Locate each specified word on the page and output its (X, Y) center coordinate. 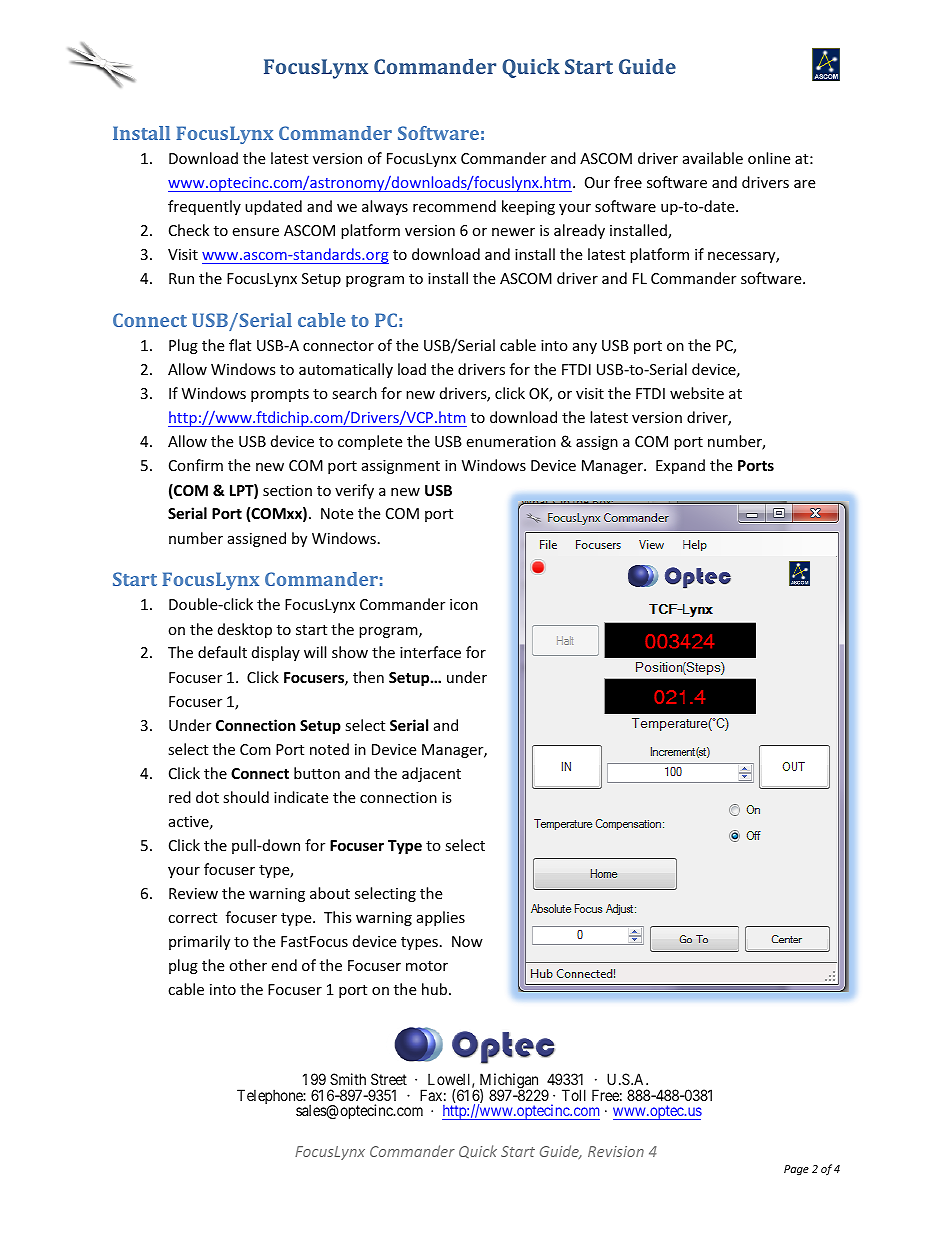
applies (441, 918)
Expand (680, 466)
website (697, 393)
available (713, 158)
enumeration (511, 441)
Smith (348, 1079)
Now (467, 941)
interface (430, 652)
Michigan (508, 1082)
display (276, 653)
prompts (280, 395)
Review (193, 893)
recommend (454, 206)
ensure (255, 232)
